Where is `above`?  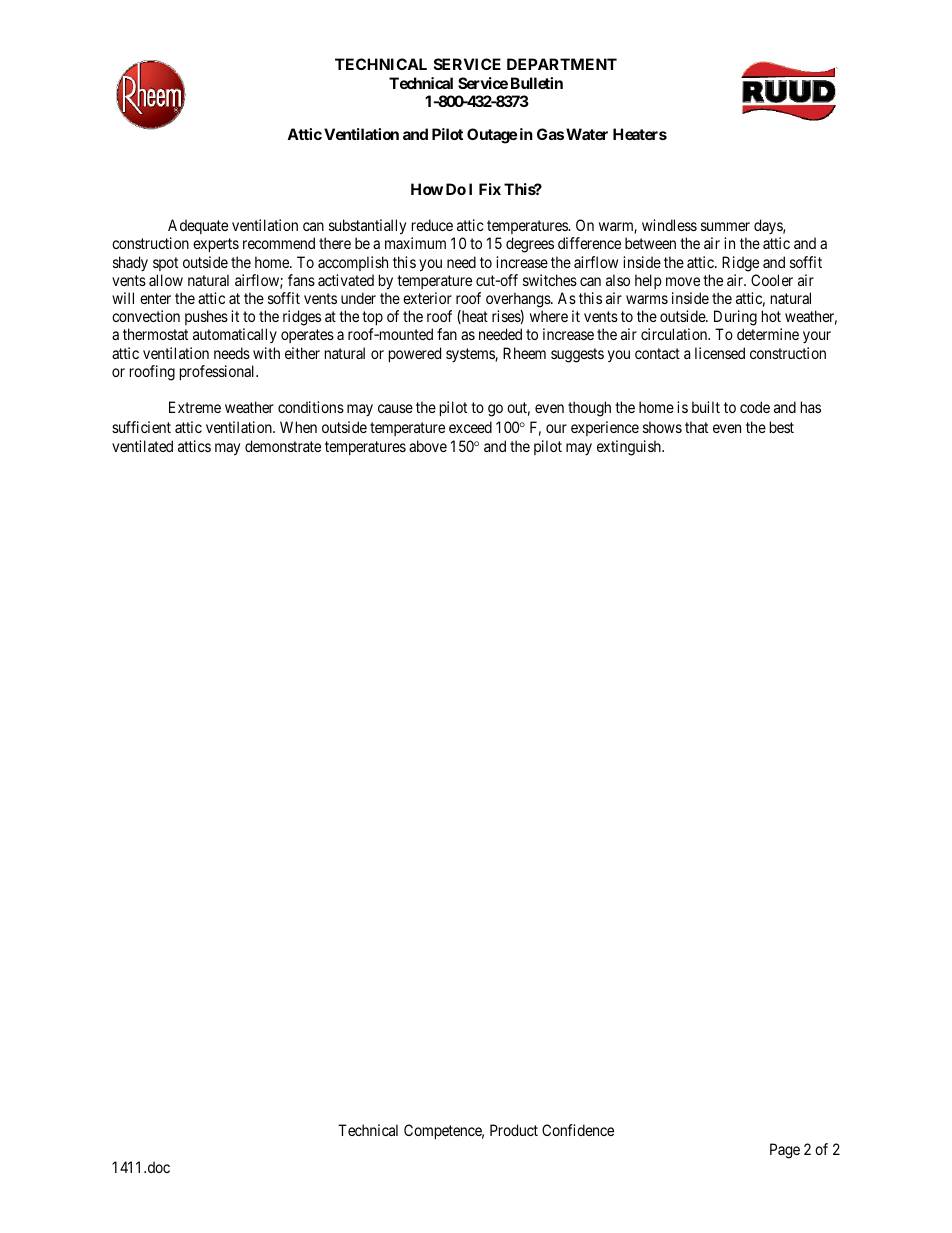
above is located at coordinates (428, 446).
